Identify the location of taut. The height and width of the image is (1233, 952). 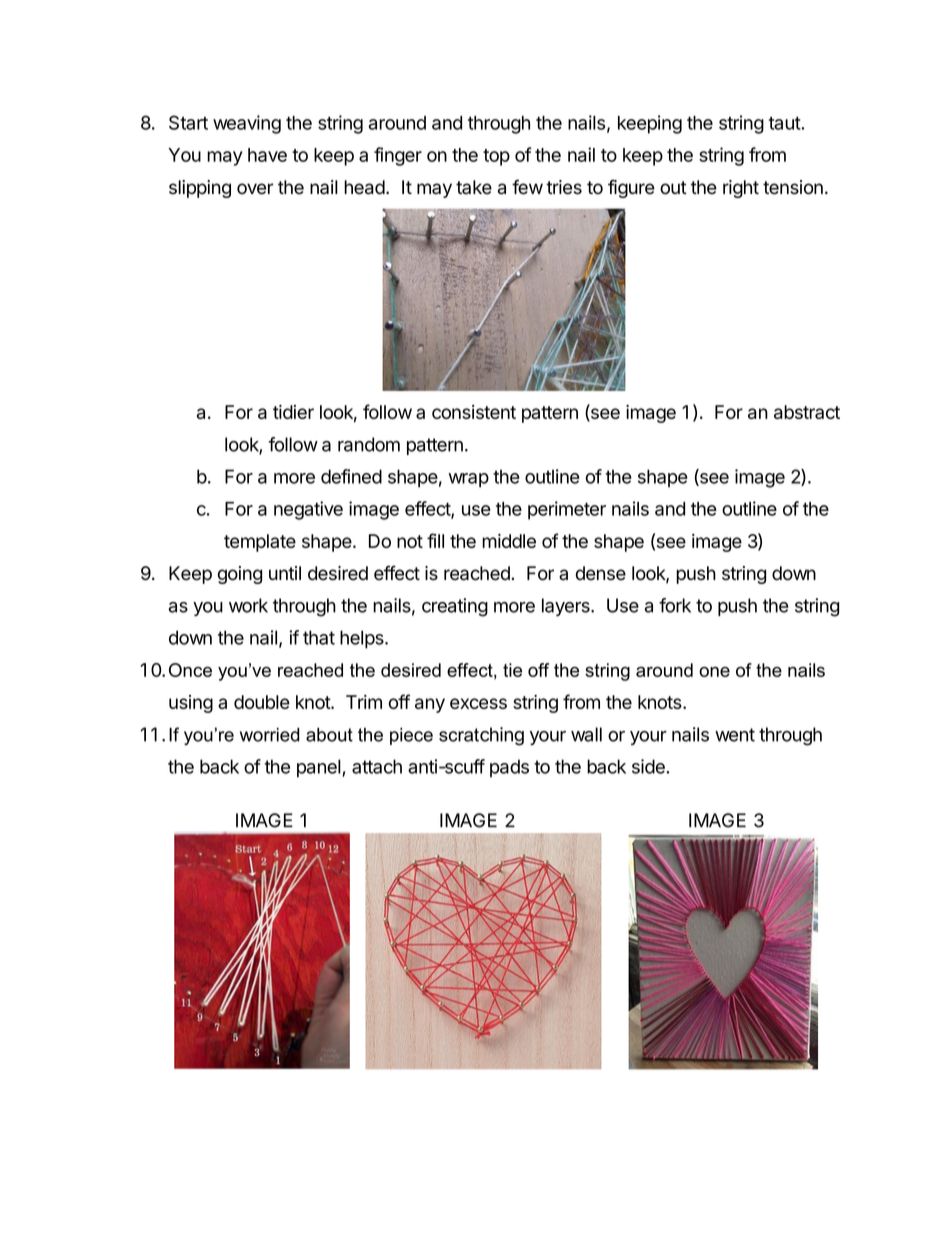
(785, 123).
